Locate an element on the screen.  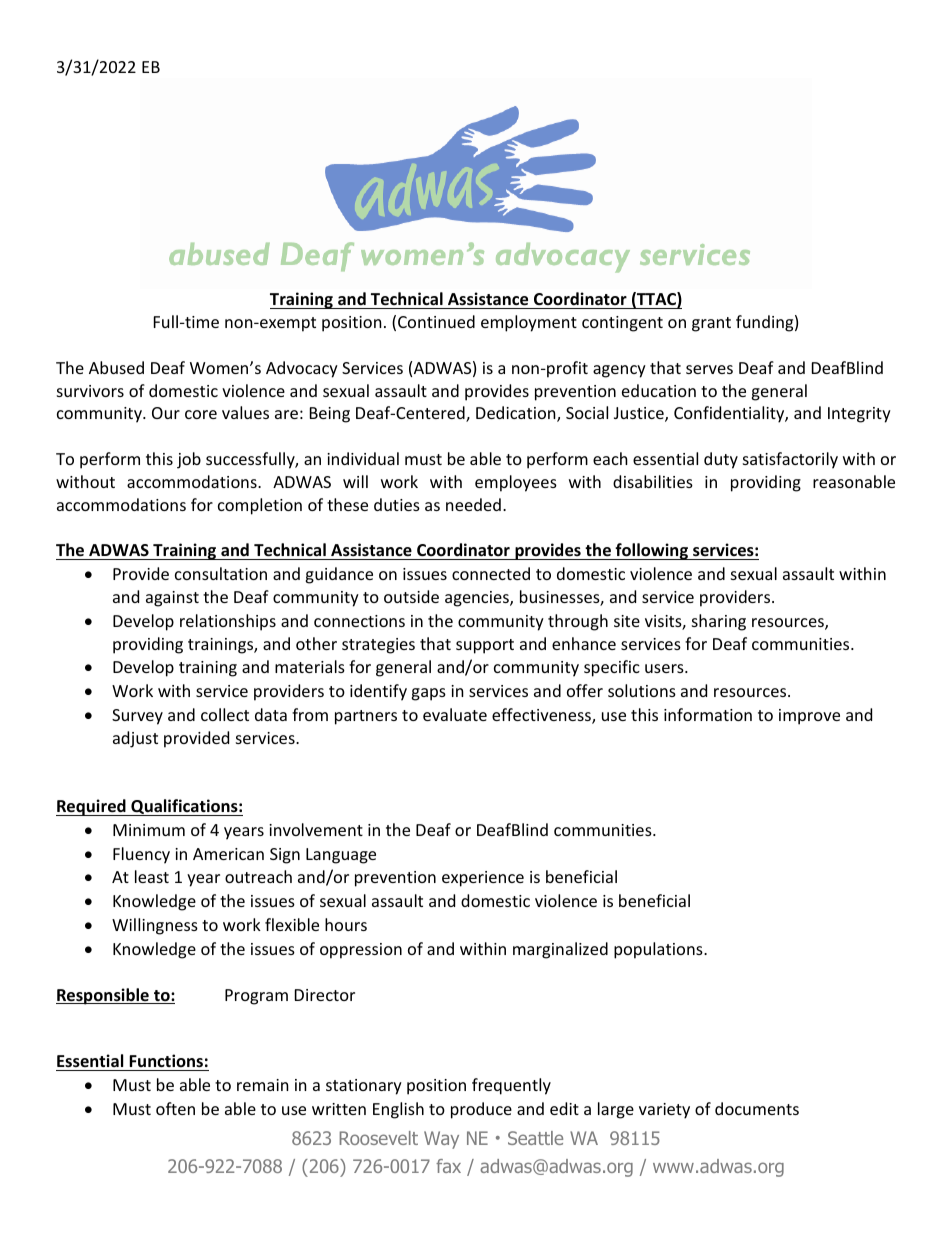
least is located at coordinates (152, 876).
